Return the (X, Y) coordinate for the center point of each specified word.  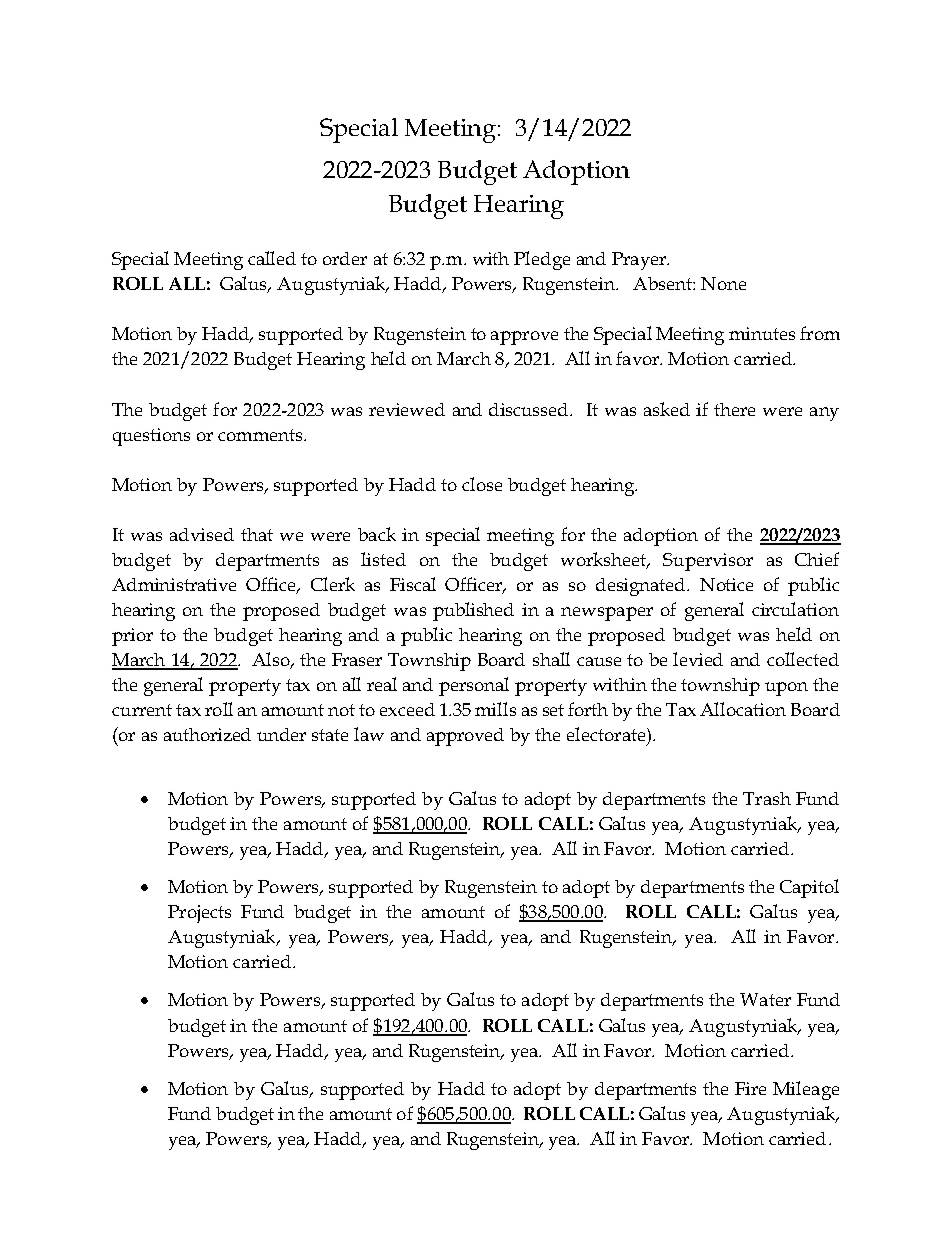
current (142, 710)
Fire (750, 1088)
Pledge (542, 260)
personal (474, 686)
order (345, 258)
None (723, 283)
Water (765, 999)
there (734, 409)
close (482, 484)
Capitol (809, 888)
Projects (199, 914)
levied (698, 659)
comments (261, 435)
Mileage (806, 1090)
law (369, 734)
